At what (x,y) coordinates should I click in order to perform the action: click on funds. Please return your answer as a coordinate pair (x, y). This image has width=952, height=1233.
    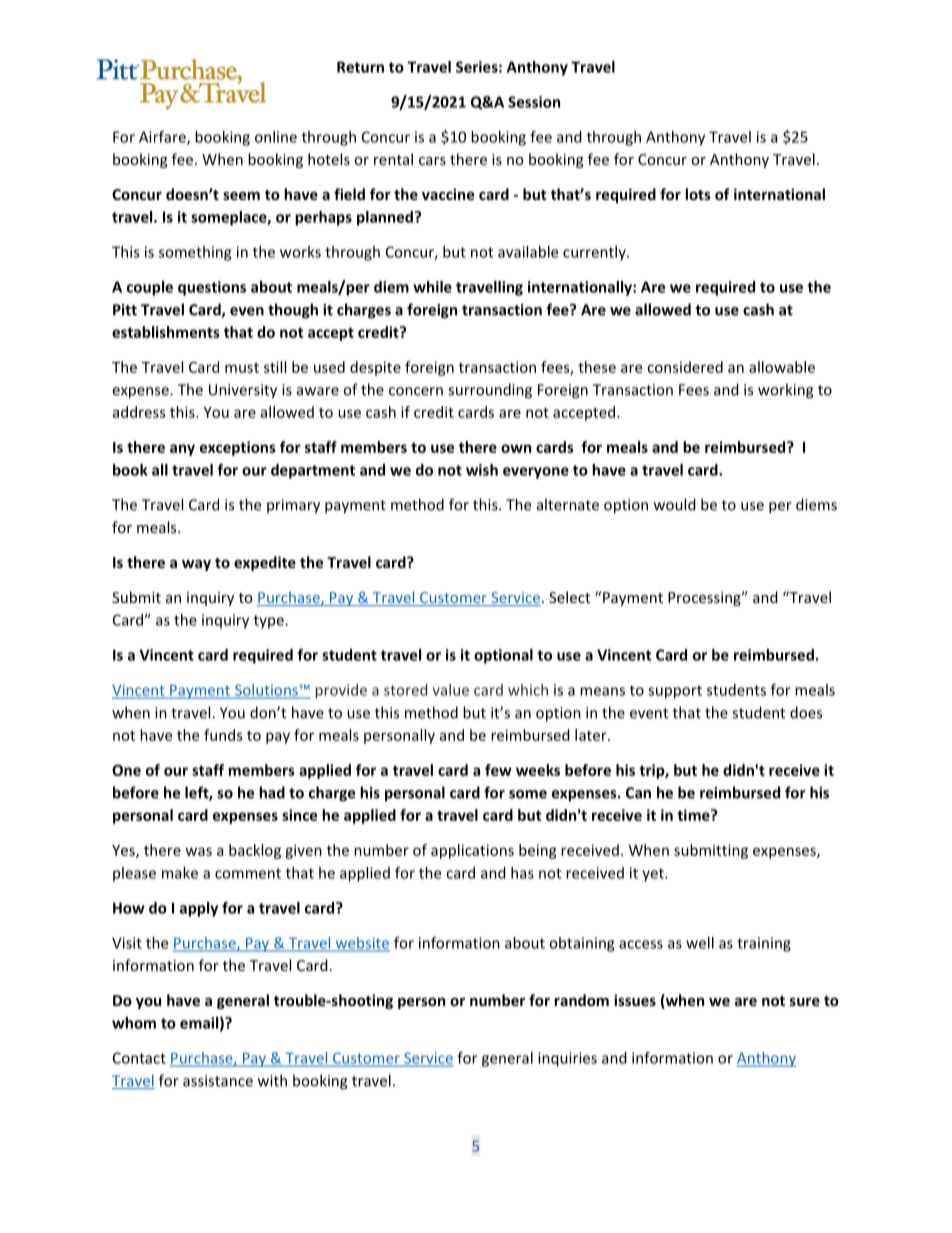
    Looking at the image, I should click on (223, 735).
